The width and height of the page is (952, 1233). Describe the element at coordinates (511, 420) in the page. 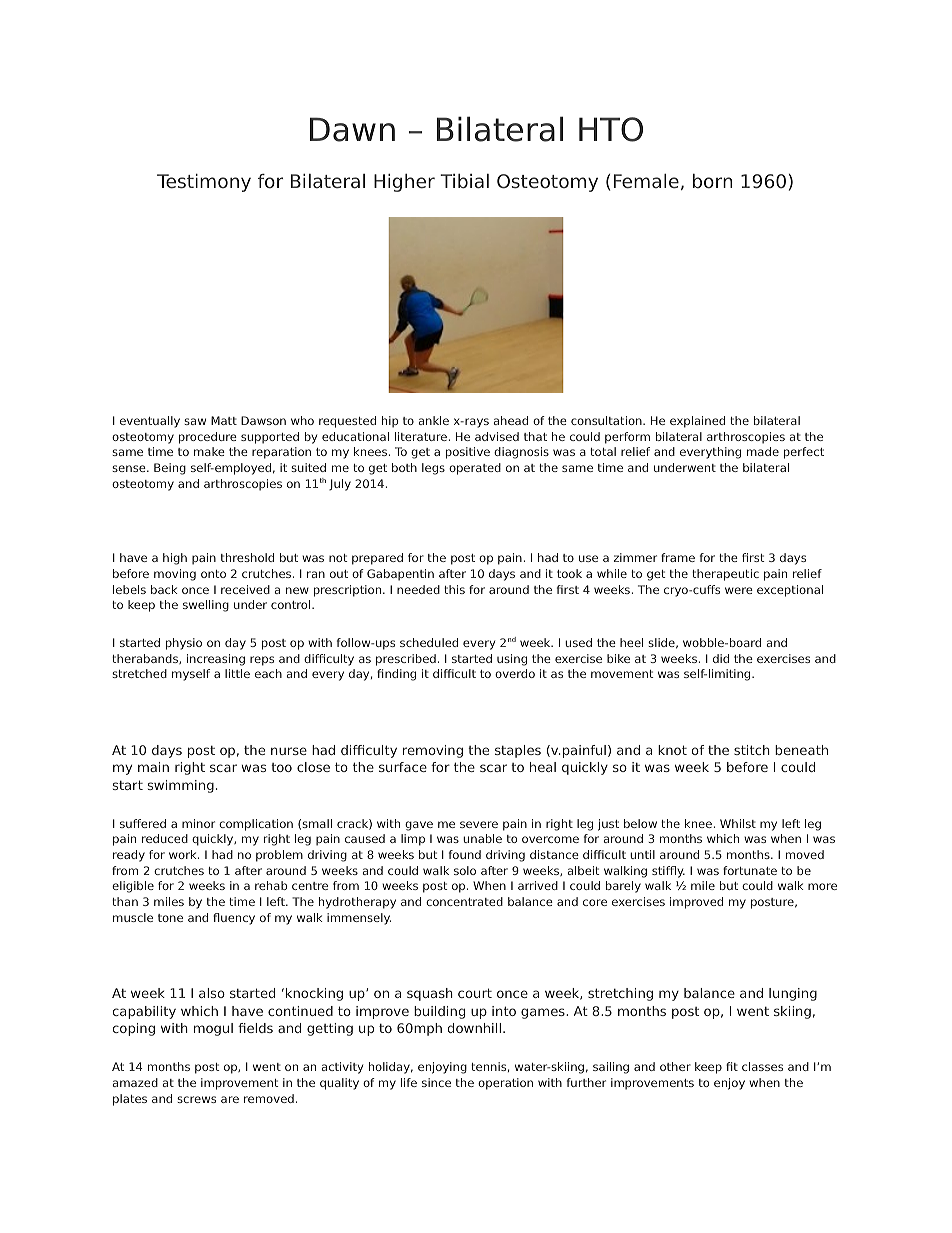

I see `ahead` at that location.
